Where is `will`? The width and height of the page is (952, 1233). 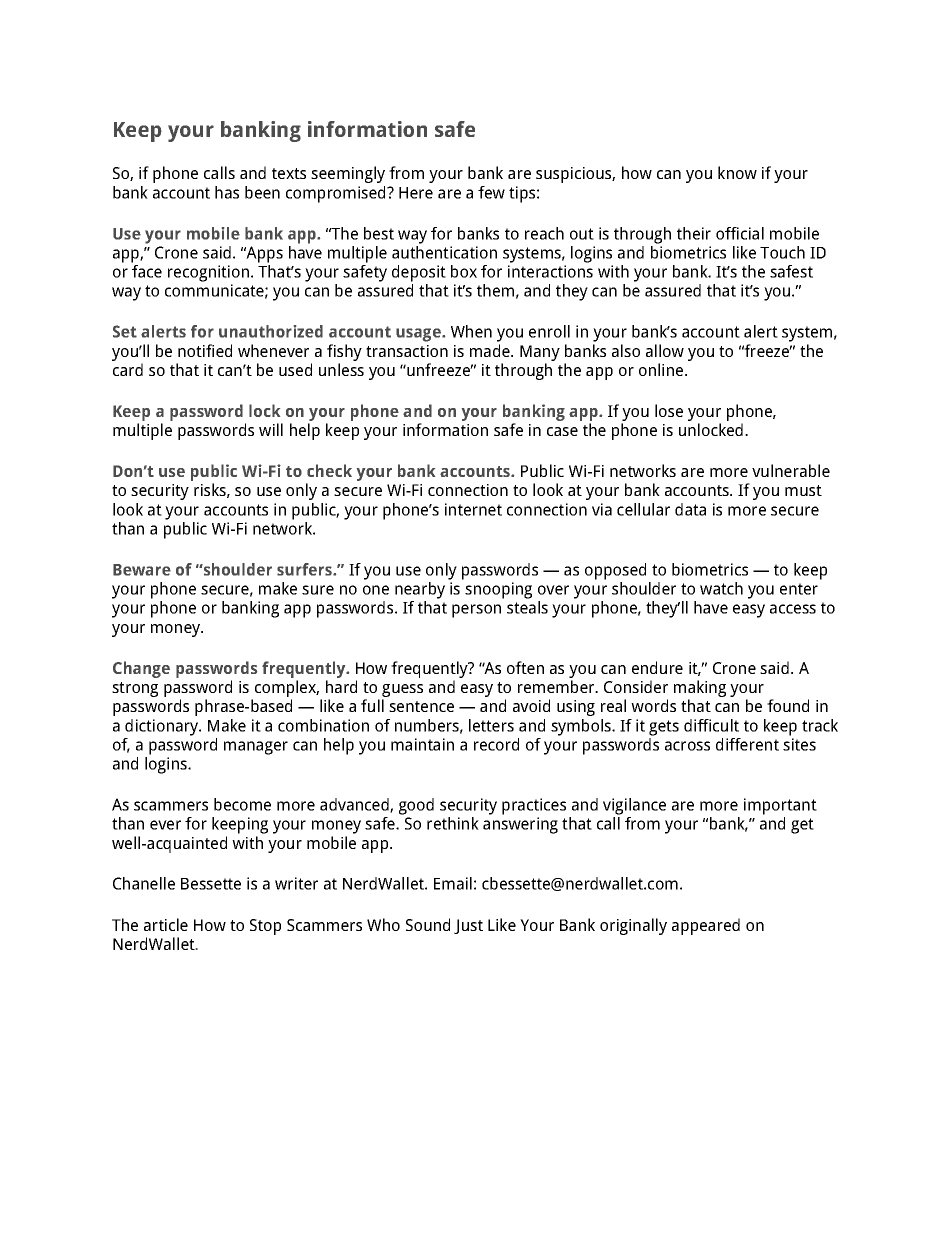 will is located at coordinates (271, 429).
